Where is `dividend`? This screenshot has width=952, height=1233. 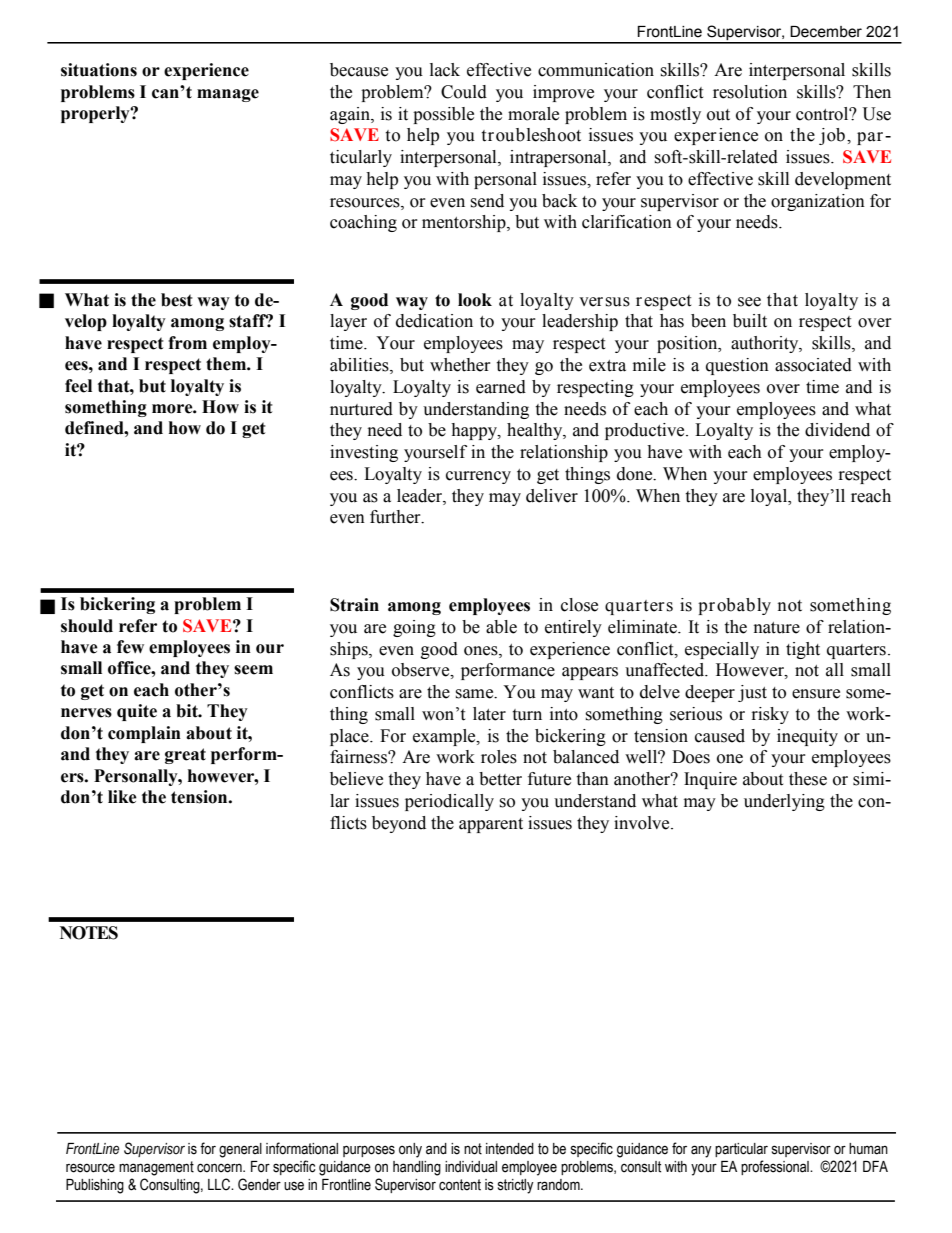 dividend is located at coordinates (837, 430).
